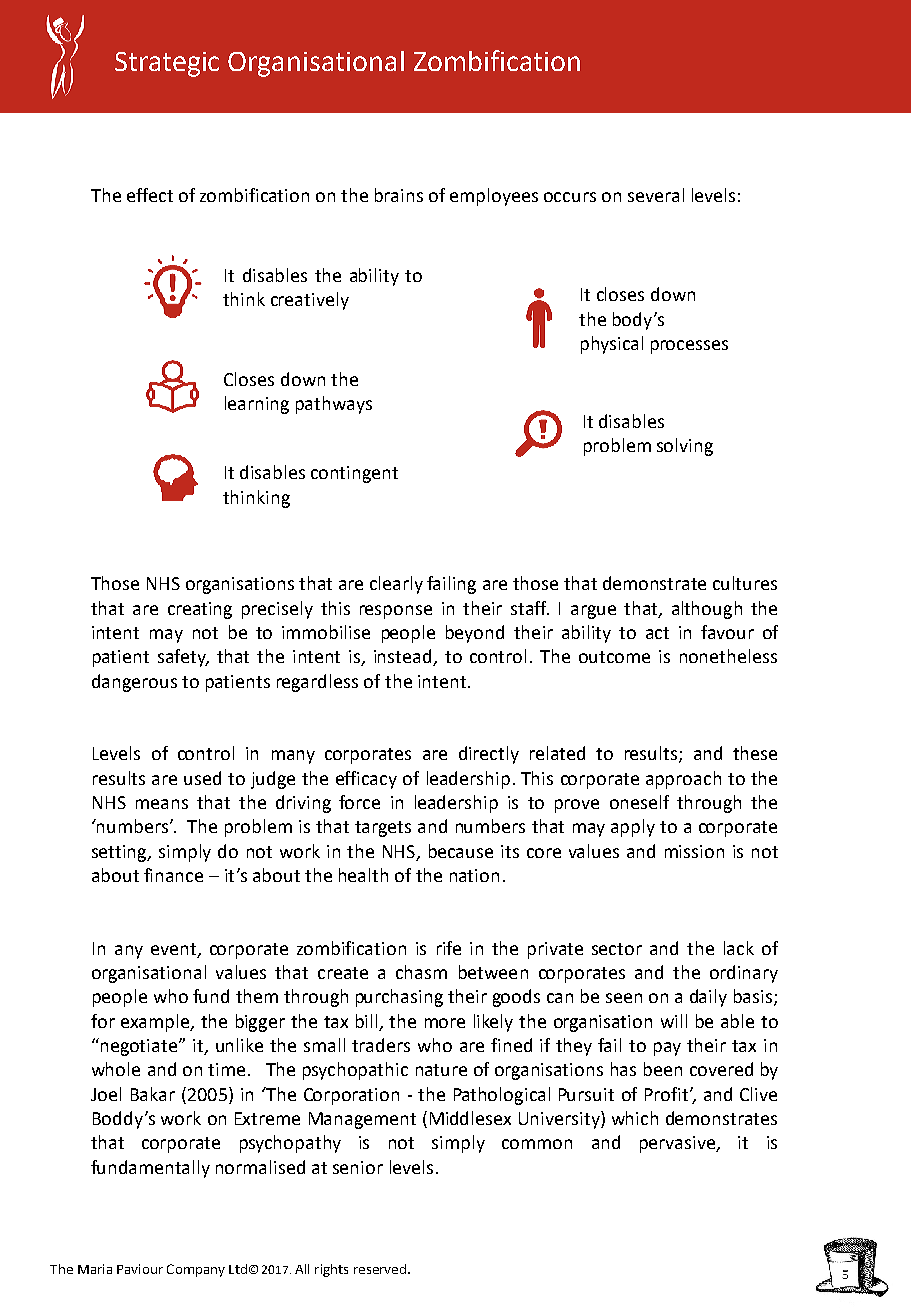 The height and width of the page is (1316, 911). I want to click on safety, so click(183, 658).
